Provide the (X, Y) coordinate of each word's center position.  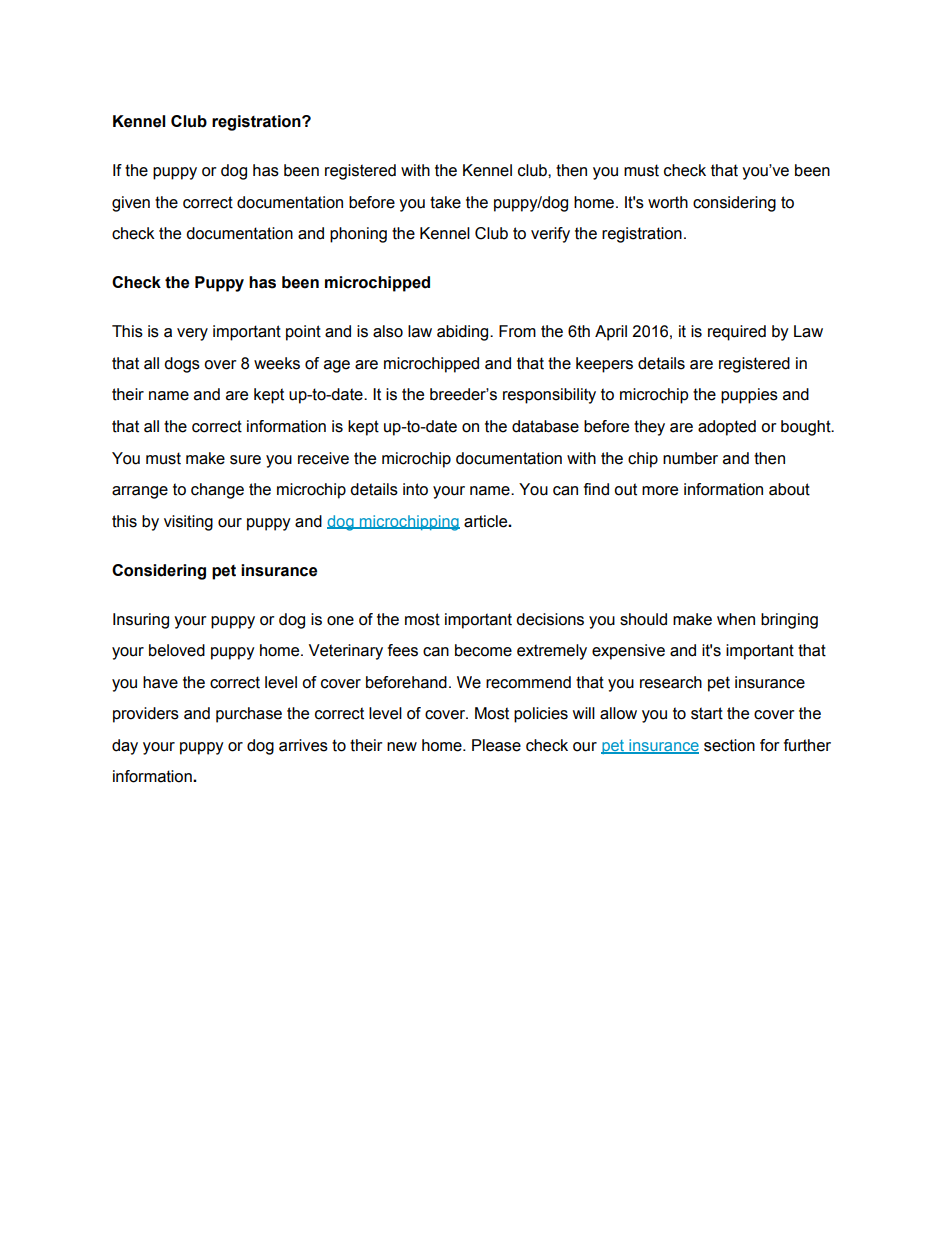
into (415, 489)
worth (668, 202)
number (690, 458)
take (445, 202)
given (131, 204)
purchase (249, 715)
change (217, 491)
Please (496, 745)
